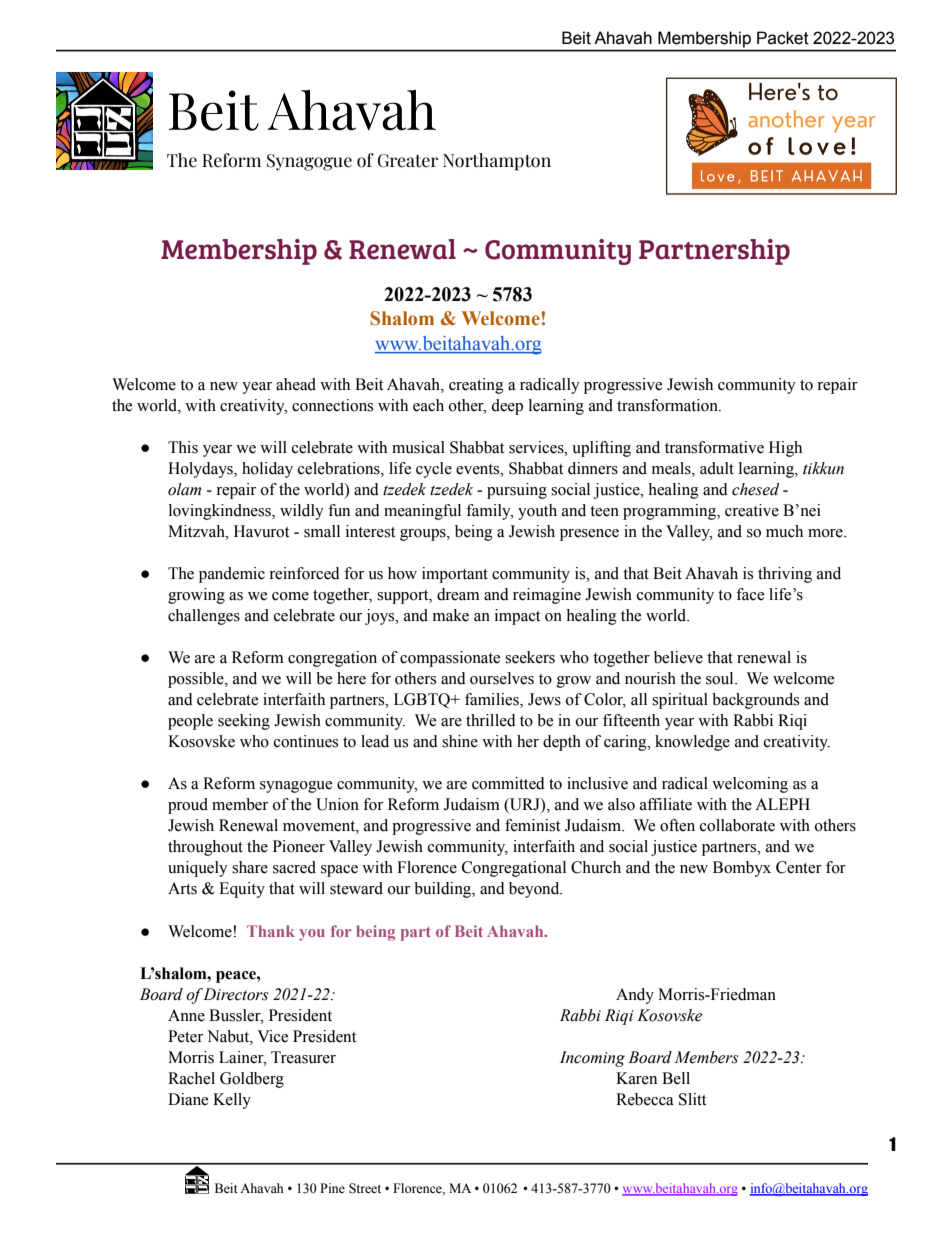 The width and height of the screenshot is (952, 1233). Describe the element at coordinates (242, 890) in the screenshot. I see `Equity` at that location.
